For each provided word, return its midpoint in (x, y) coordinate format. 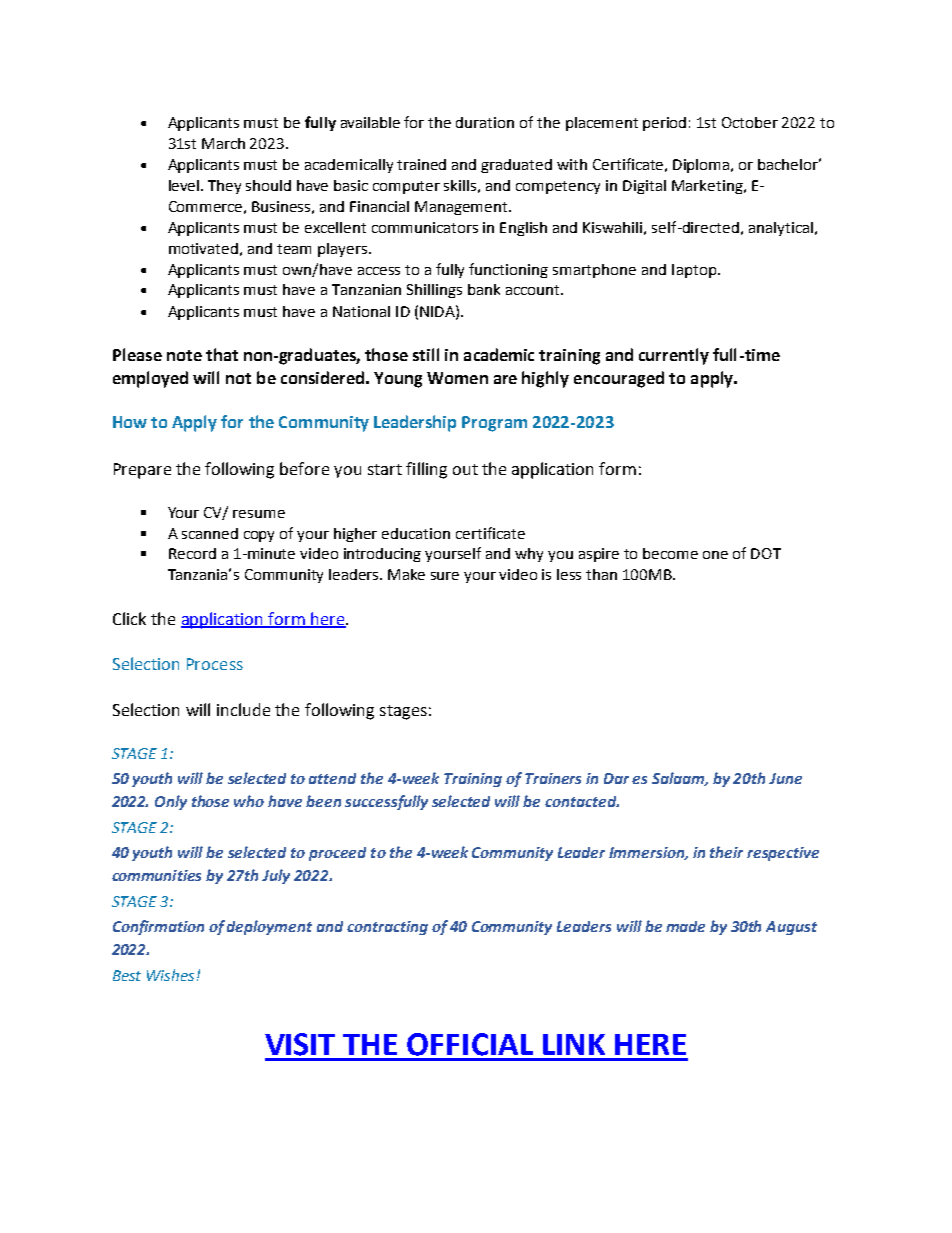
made (685, 926)
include (243, 709)
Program (494, 424)
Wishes (170, 975)
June (785, 778)
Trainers (553, 778)
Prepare (142, 471)
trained (421, 164)
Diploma (702, 166)
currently (674, 356)
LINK (574, 1044)
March (223, 143)
